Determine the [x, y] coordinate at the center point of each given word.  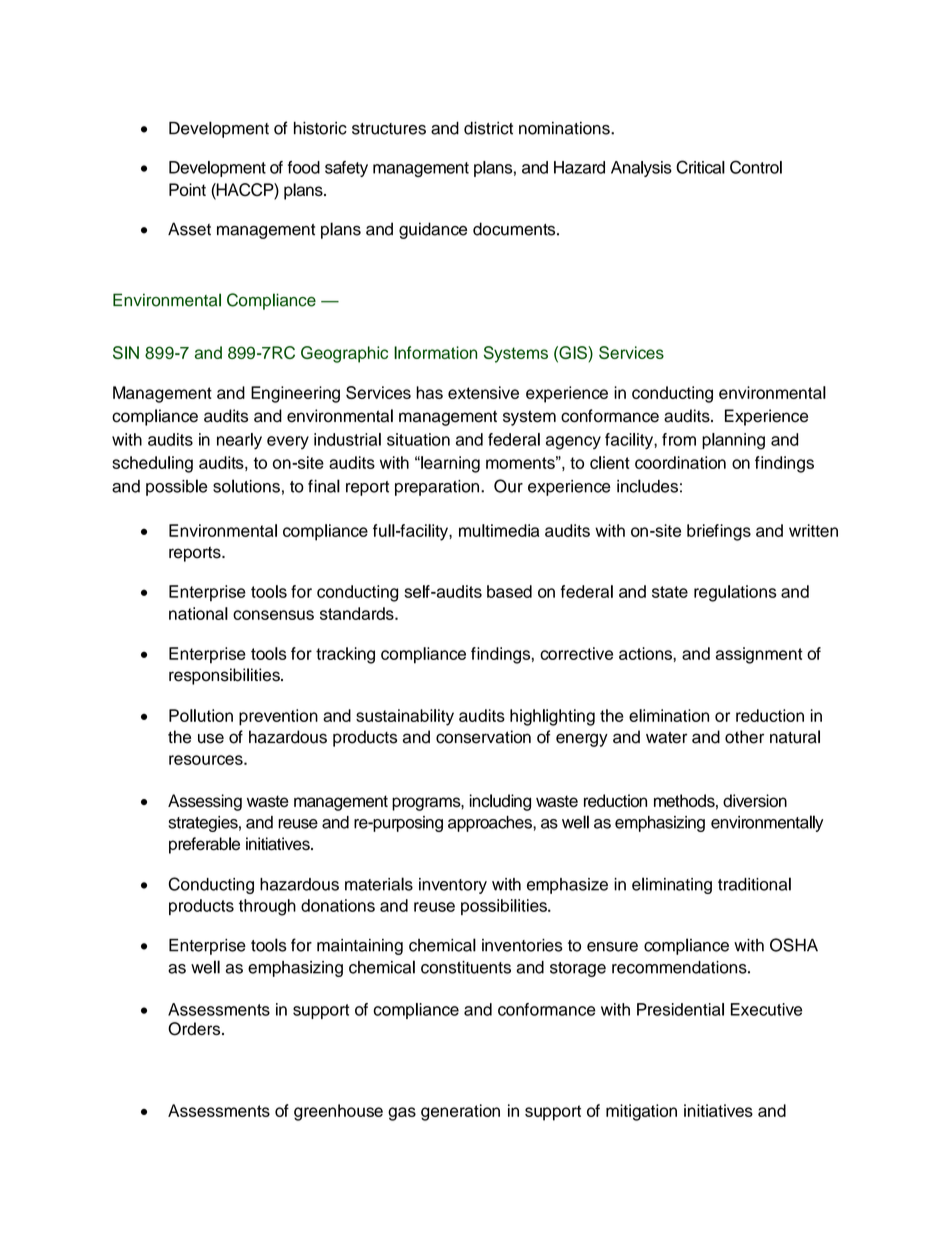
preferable [204, 845]
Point [187, 189]
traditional [754, 884]
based [509, 591]
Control [756, 167]
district [488, 128]
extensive [483, 392]
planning [733, 441]
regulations [735, 593]
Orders [195, 1029]
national [198, 613]
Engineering [295, 394]
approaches [491, 824]
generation [460, 1112]
